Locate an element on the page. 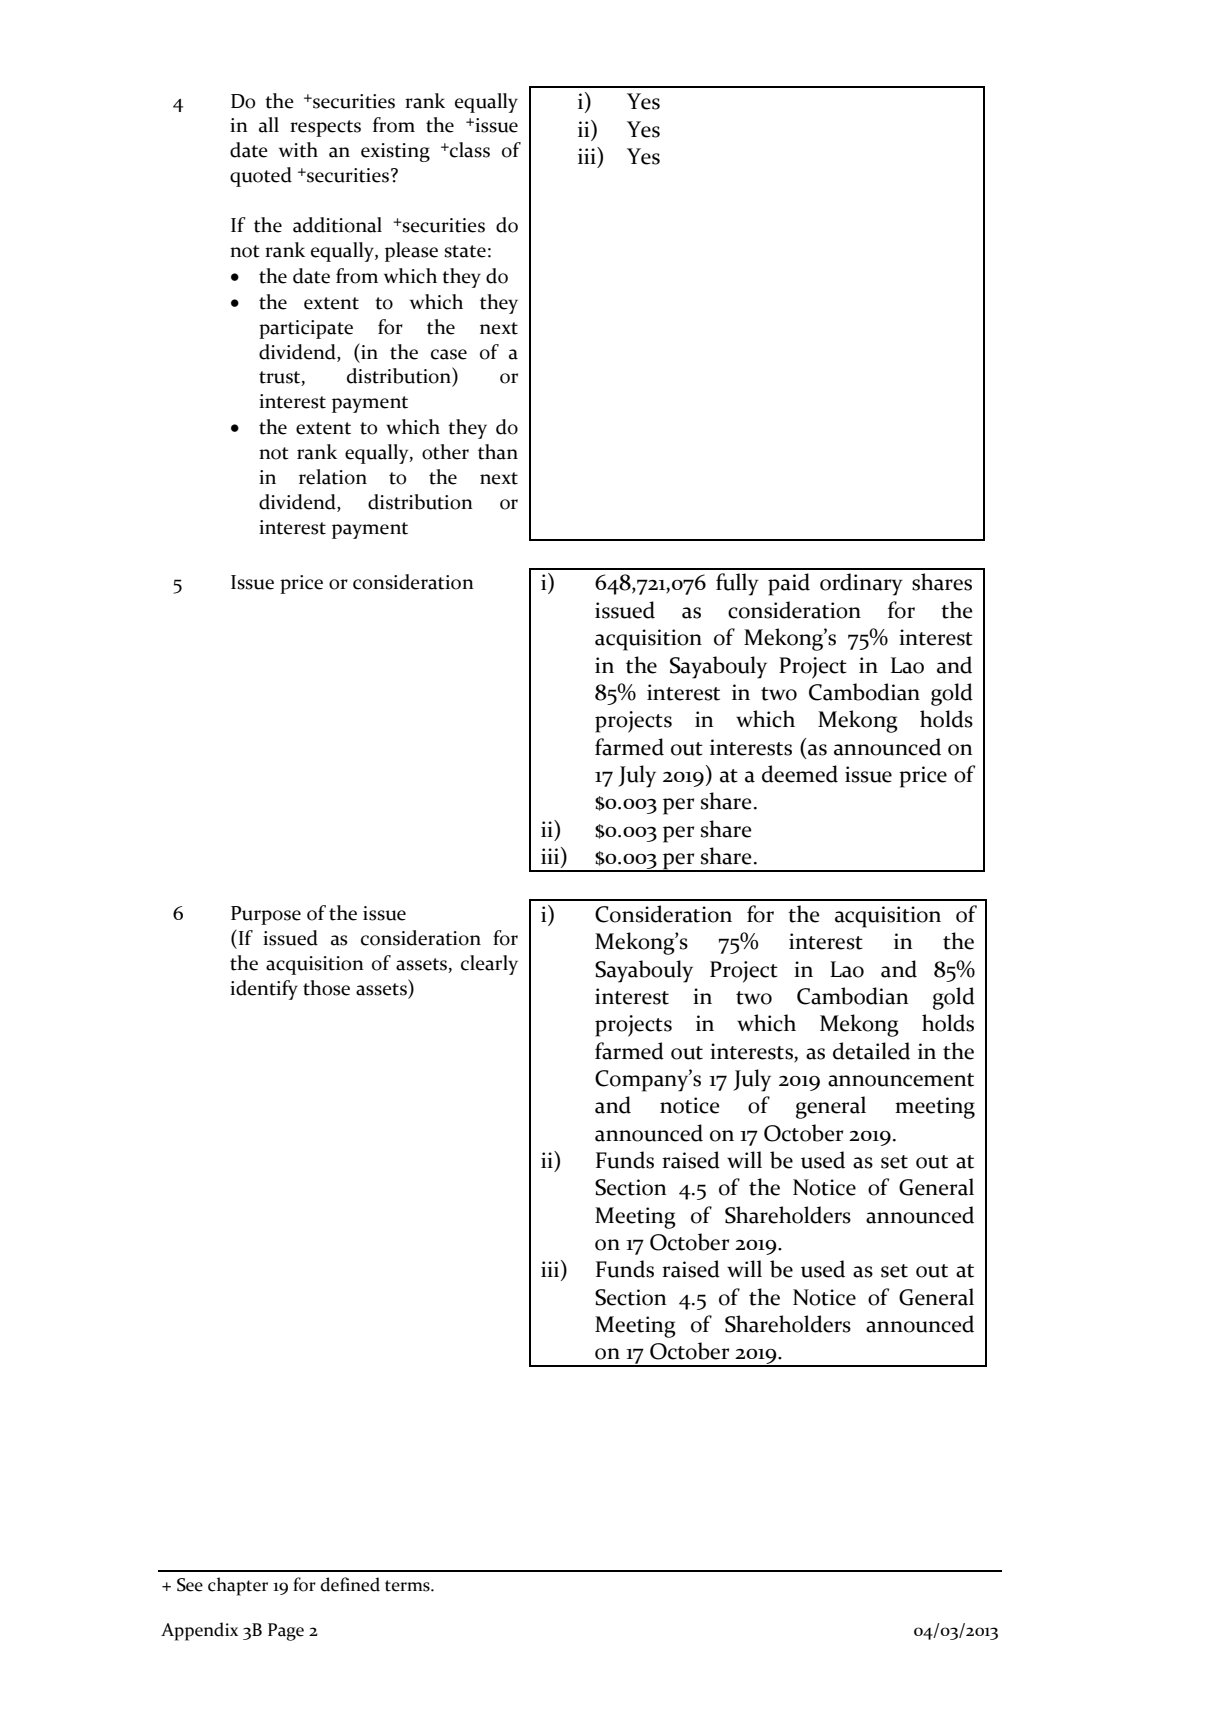  Purpose is located at coordinates (266, 915).
